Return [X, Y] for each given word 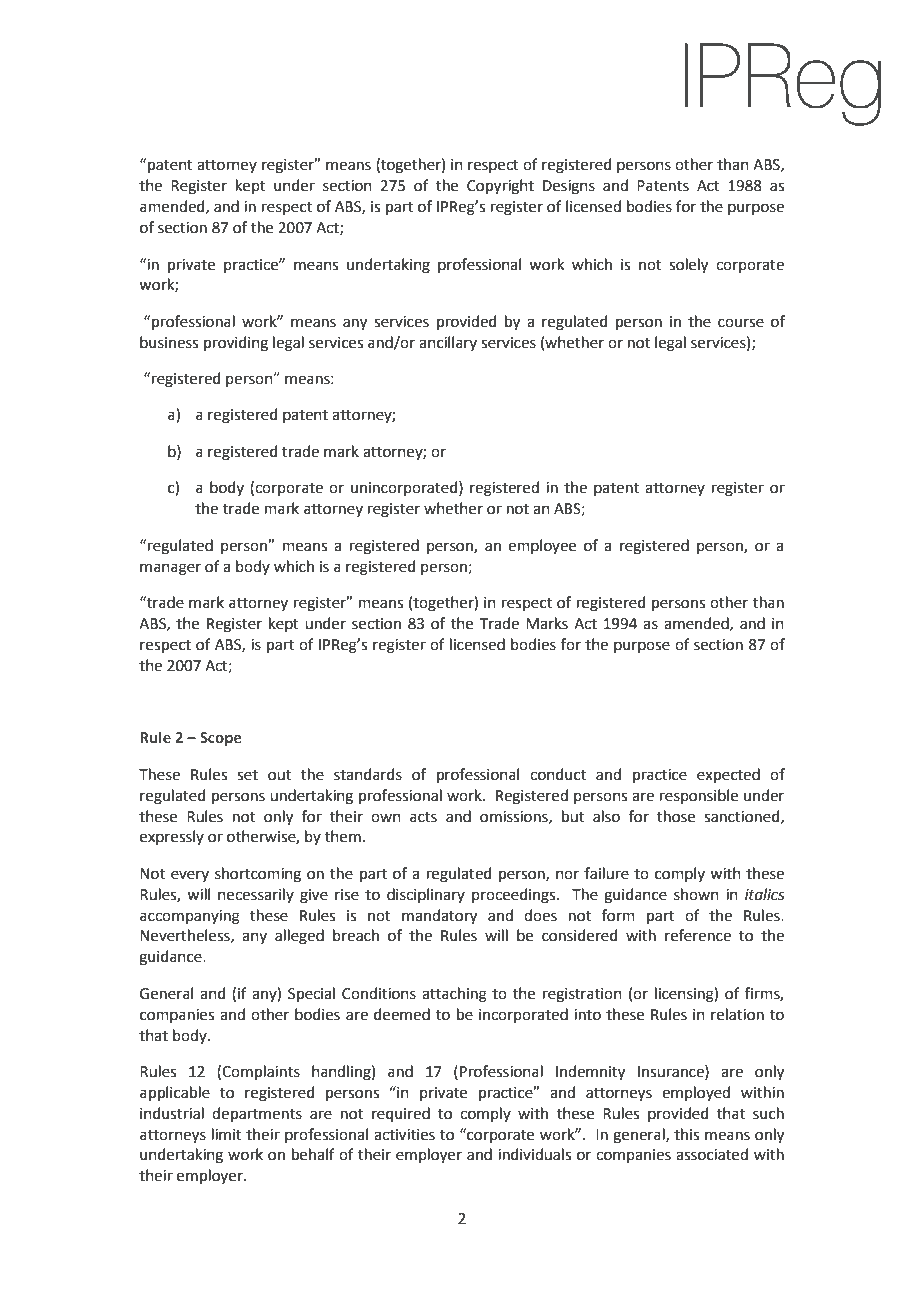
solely [688, 266]
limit [227, 1134]
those [676, 816]
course [741, 323]
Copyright [500, 187]
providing [236, 344]
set [247, 775]
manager [170, 569]
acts [423, 817]
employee [542, 546]
